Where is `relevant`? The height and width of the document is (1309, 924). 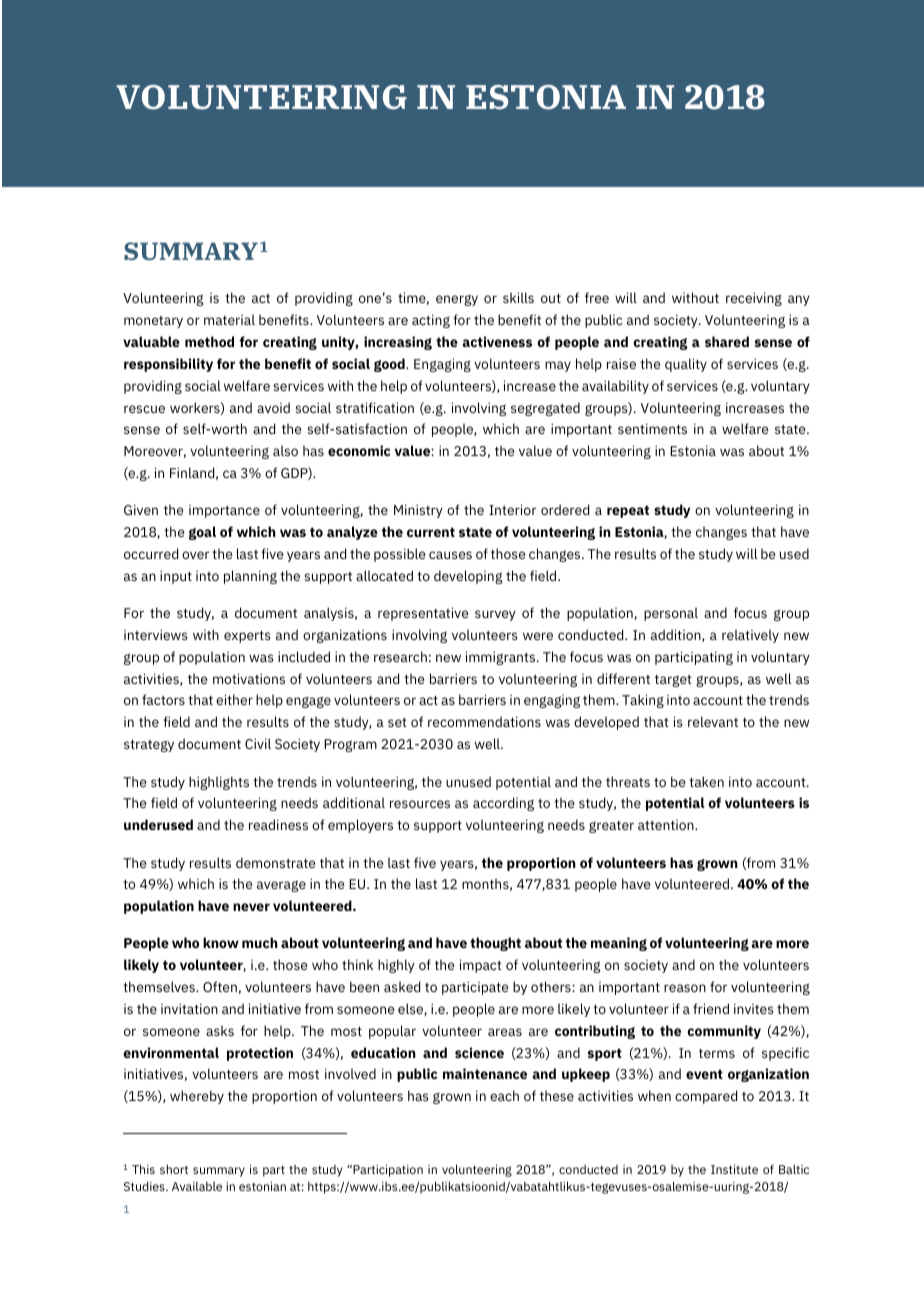 relevant is located at coordinates (713, 721).
